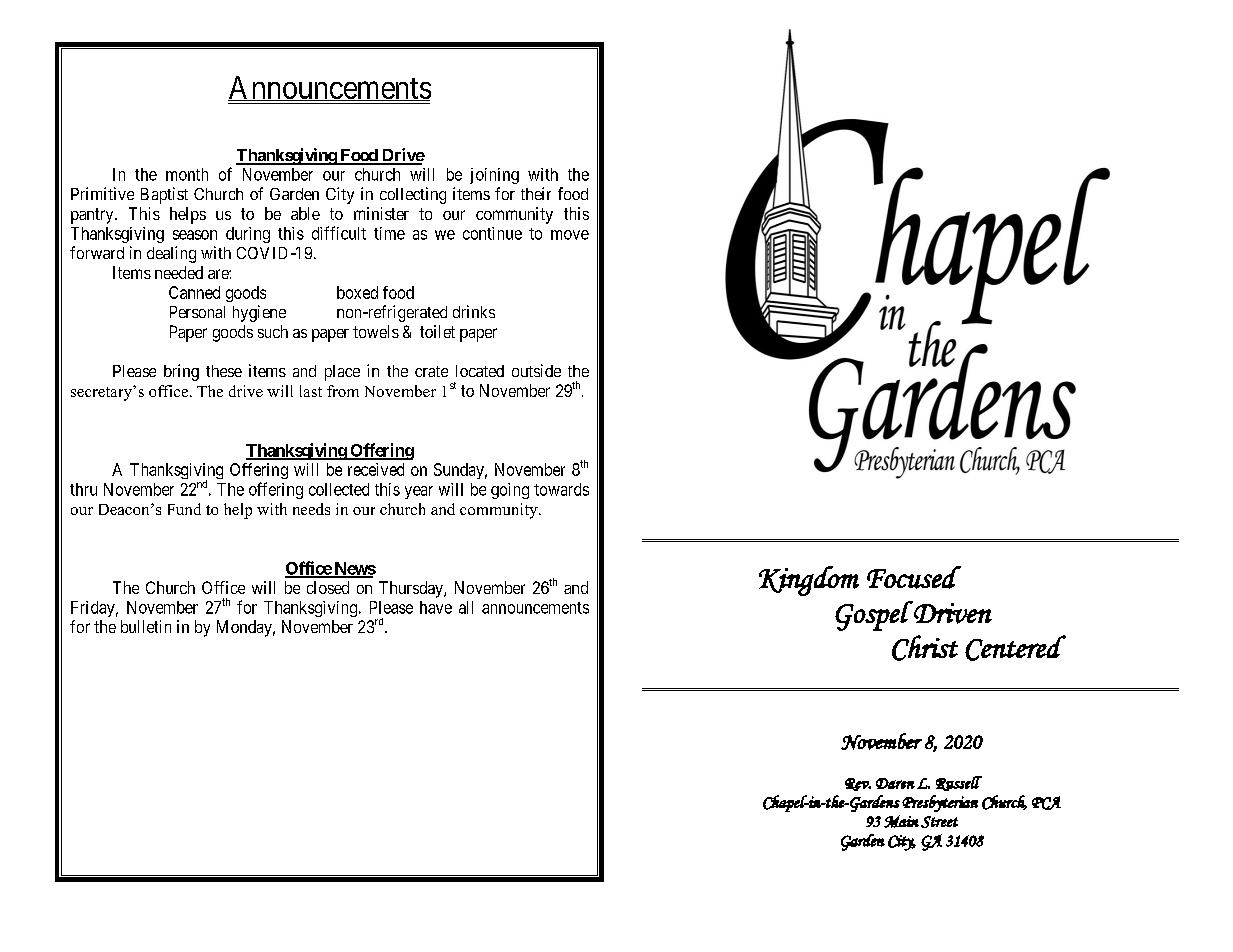 Image resolution: width=1233 pixels, height=952 pixels. Describe the element at coordinates (146, 626) in the document. I see `bulletin` at that location.
